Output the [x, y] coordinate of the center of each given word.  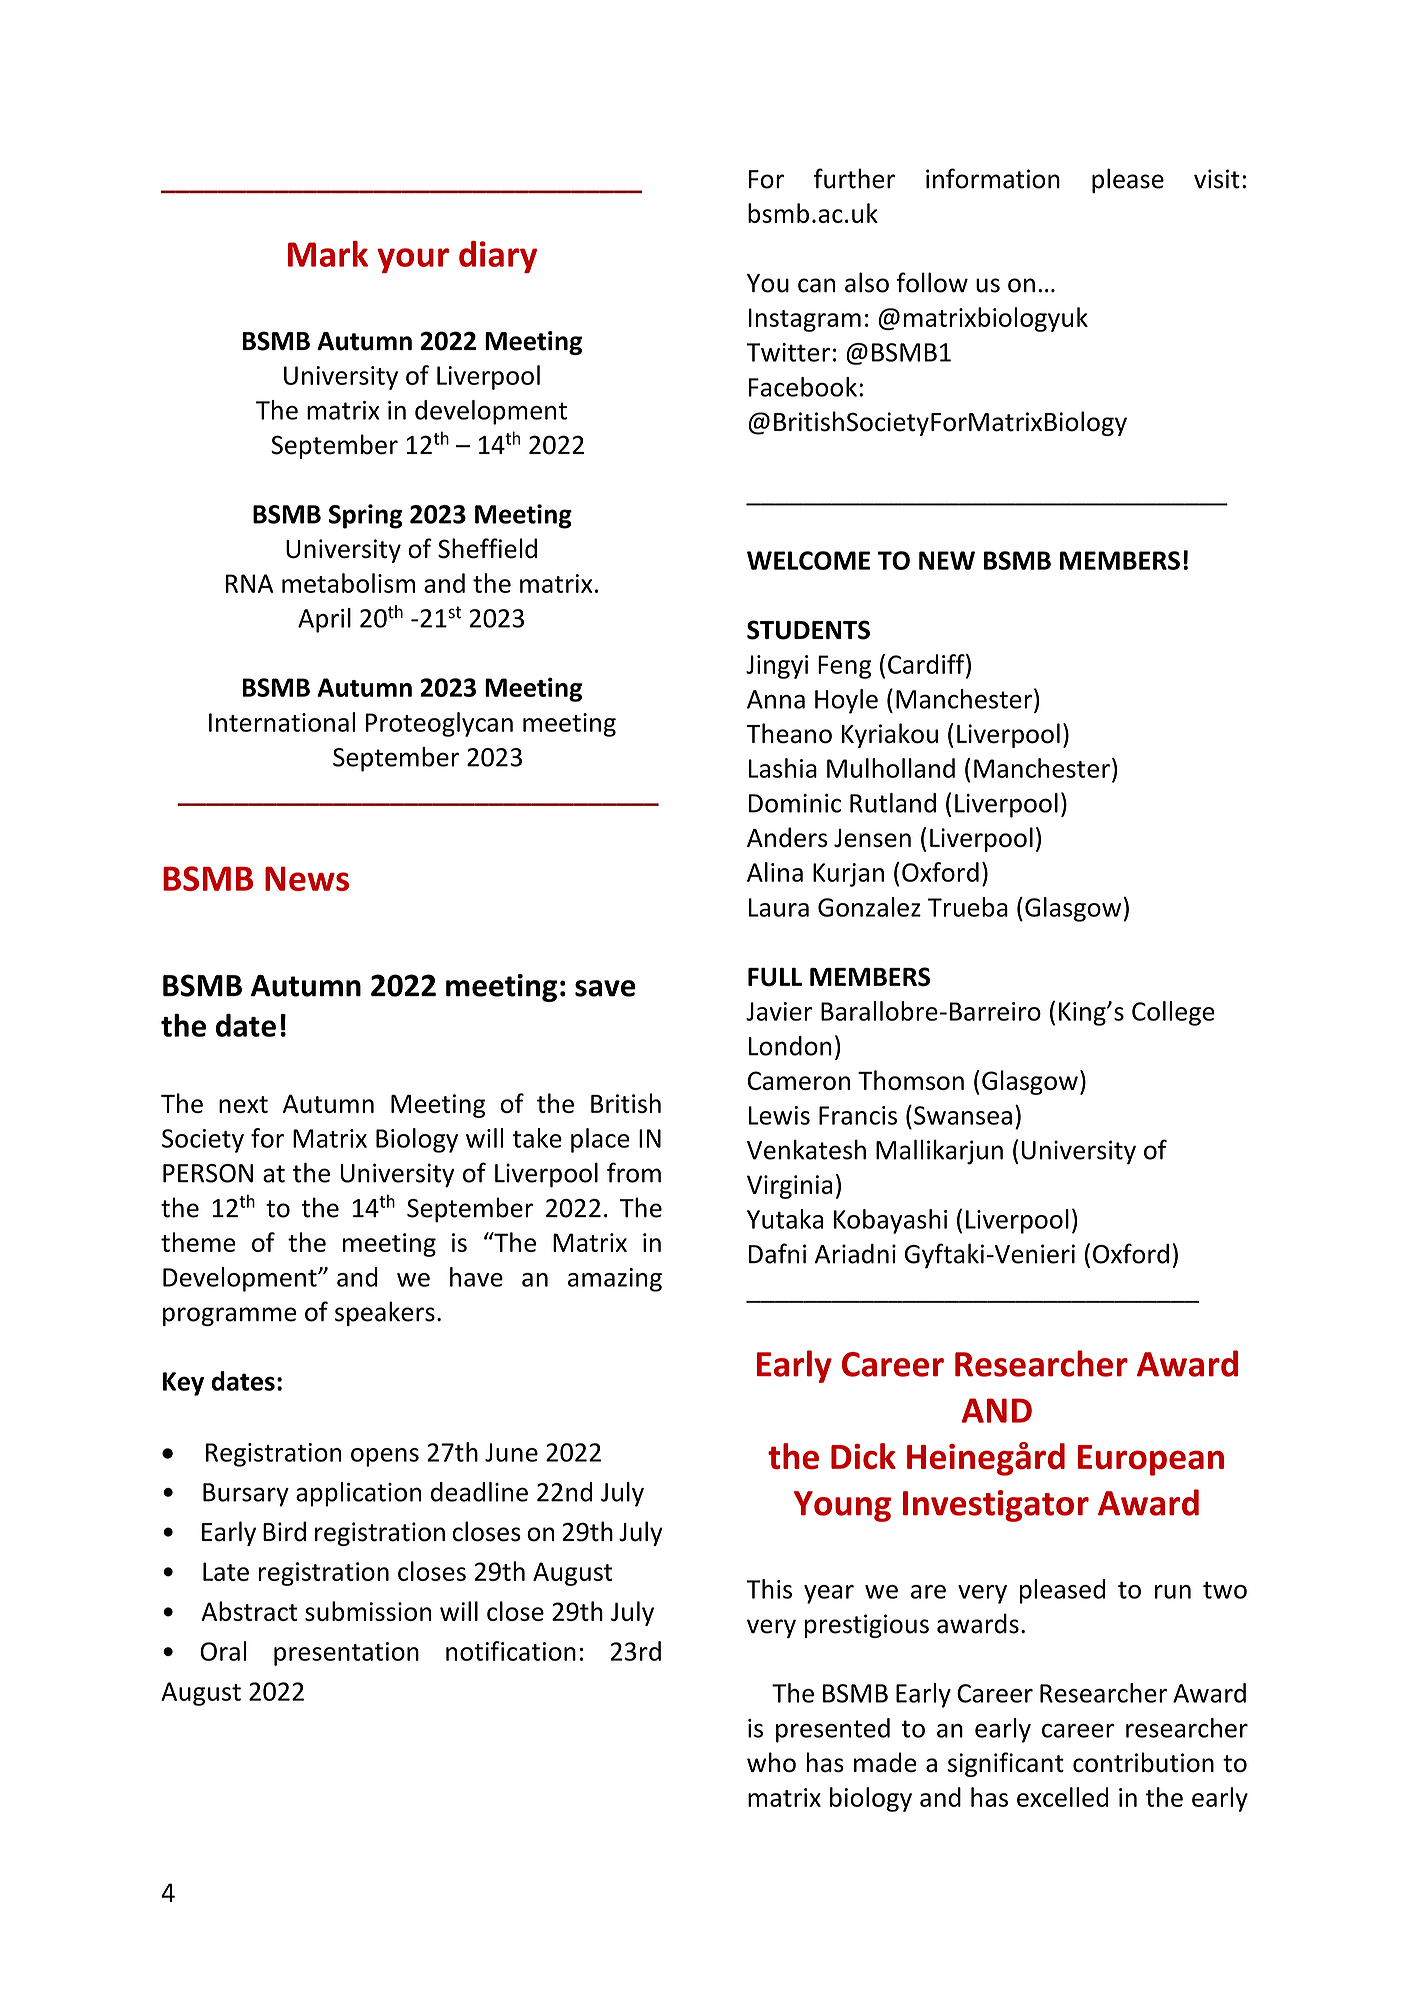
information [993, 178]
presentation [346, 1654]
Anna [776, 699]
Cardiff [927, 664]
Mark [328, 254]
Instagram [805, 320]
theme [198, 1242]
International [282, 722]
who [771, 1762]
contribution [1143, 1762]
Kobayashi [890, 1221]
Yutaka [785, 1219]
